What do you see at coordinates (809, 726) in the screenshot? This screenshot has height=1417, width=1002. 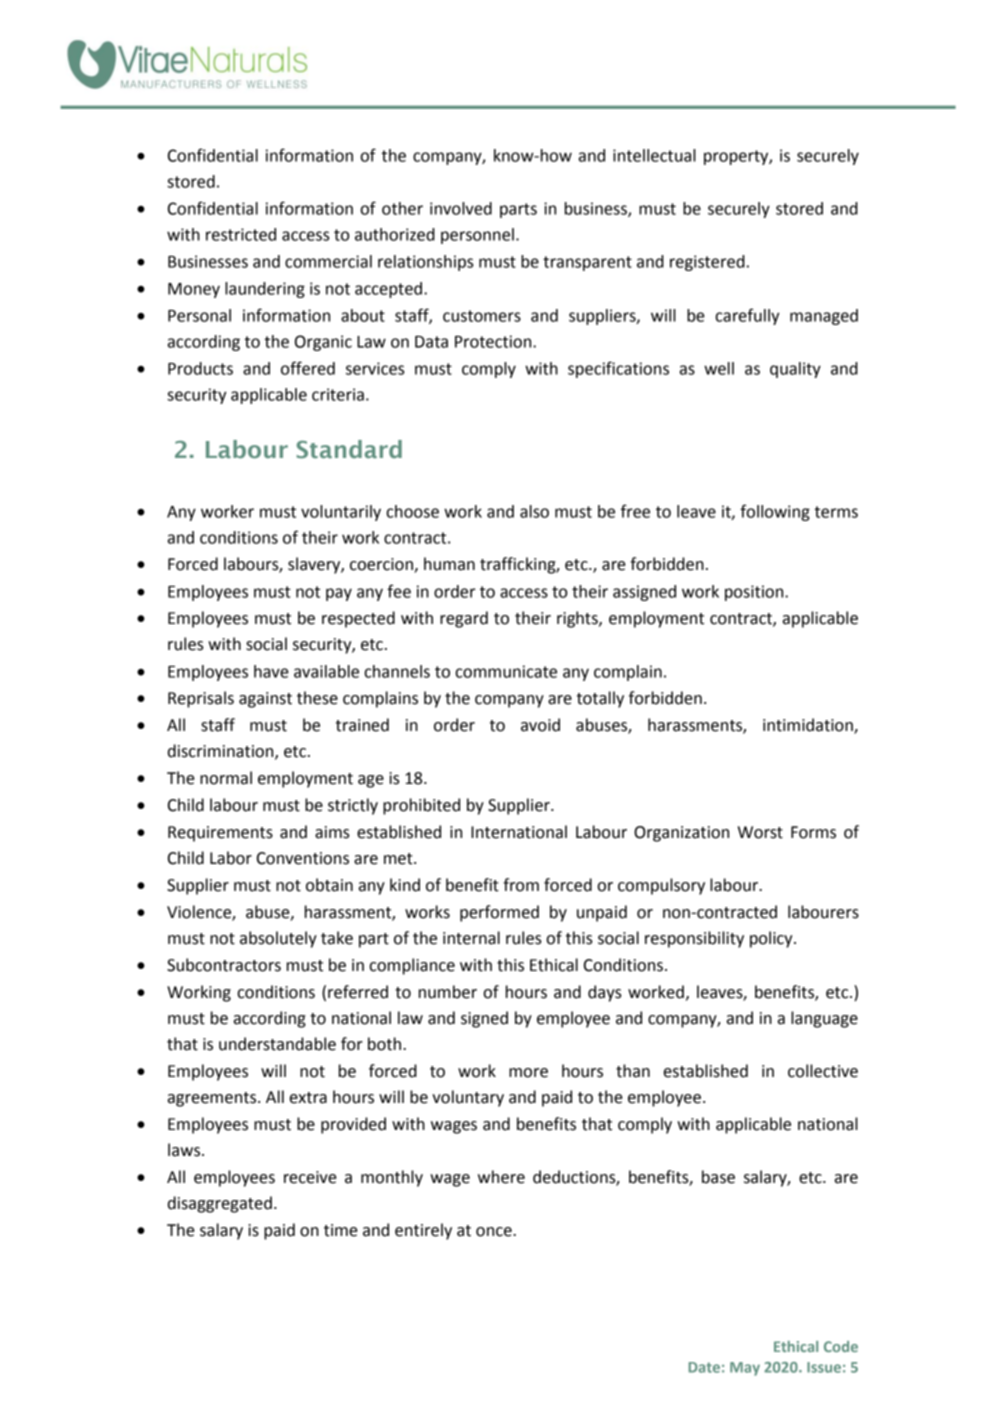 I see `intimidation` at bounding box center [809, 726].
